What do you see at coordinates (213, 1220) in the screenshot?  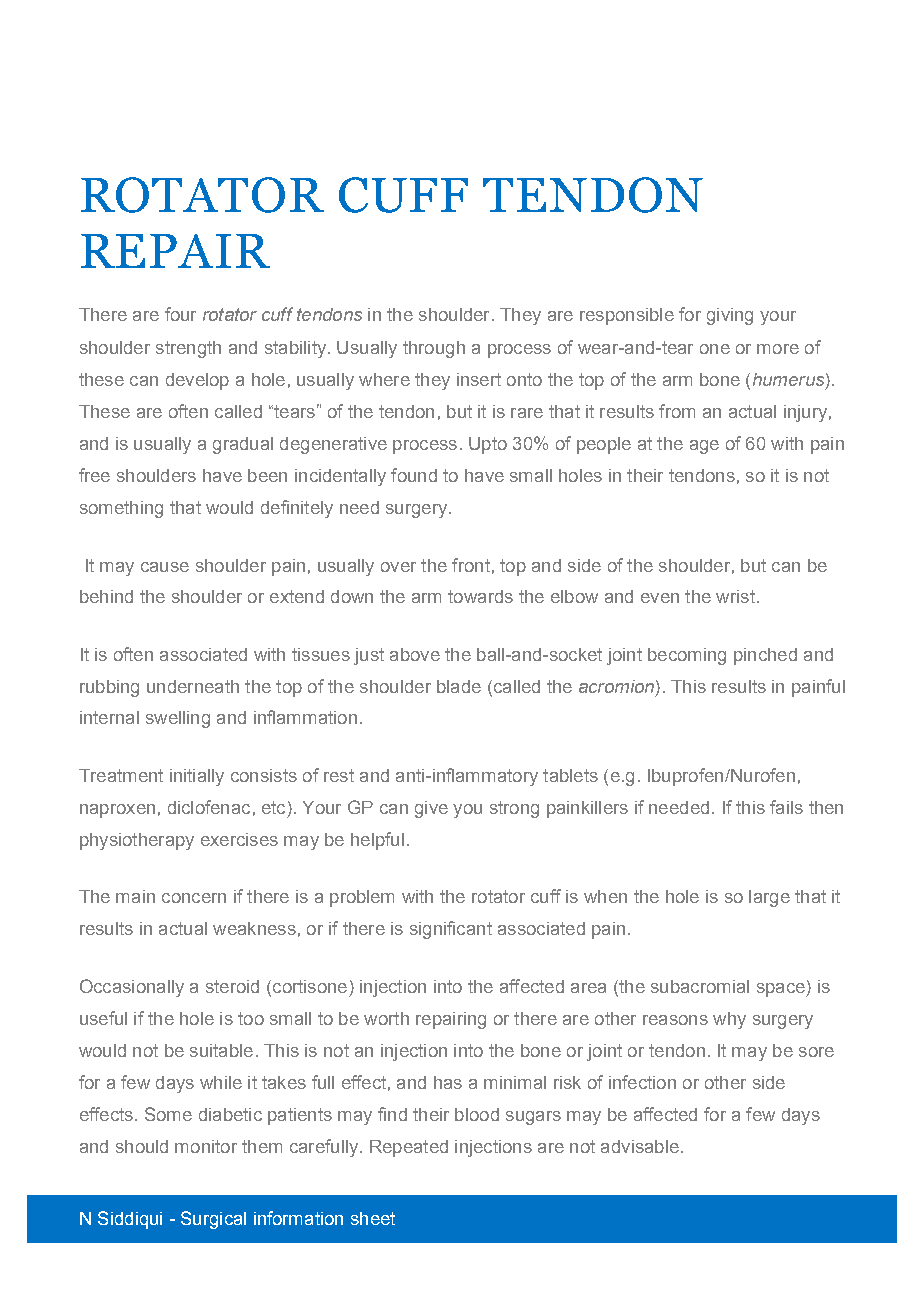 I see `Surgical` at bounding box center [213, 1220].
